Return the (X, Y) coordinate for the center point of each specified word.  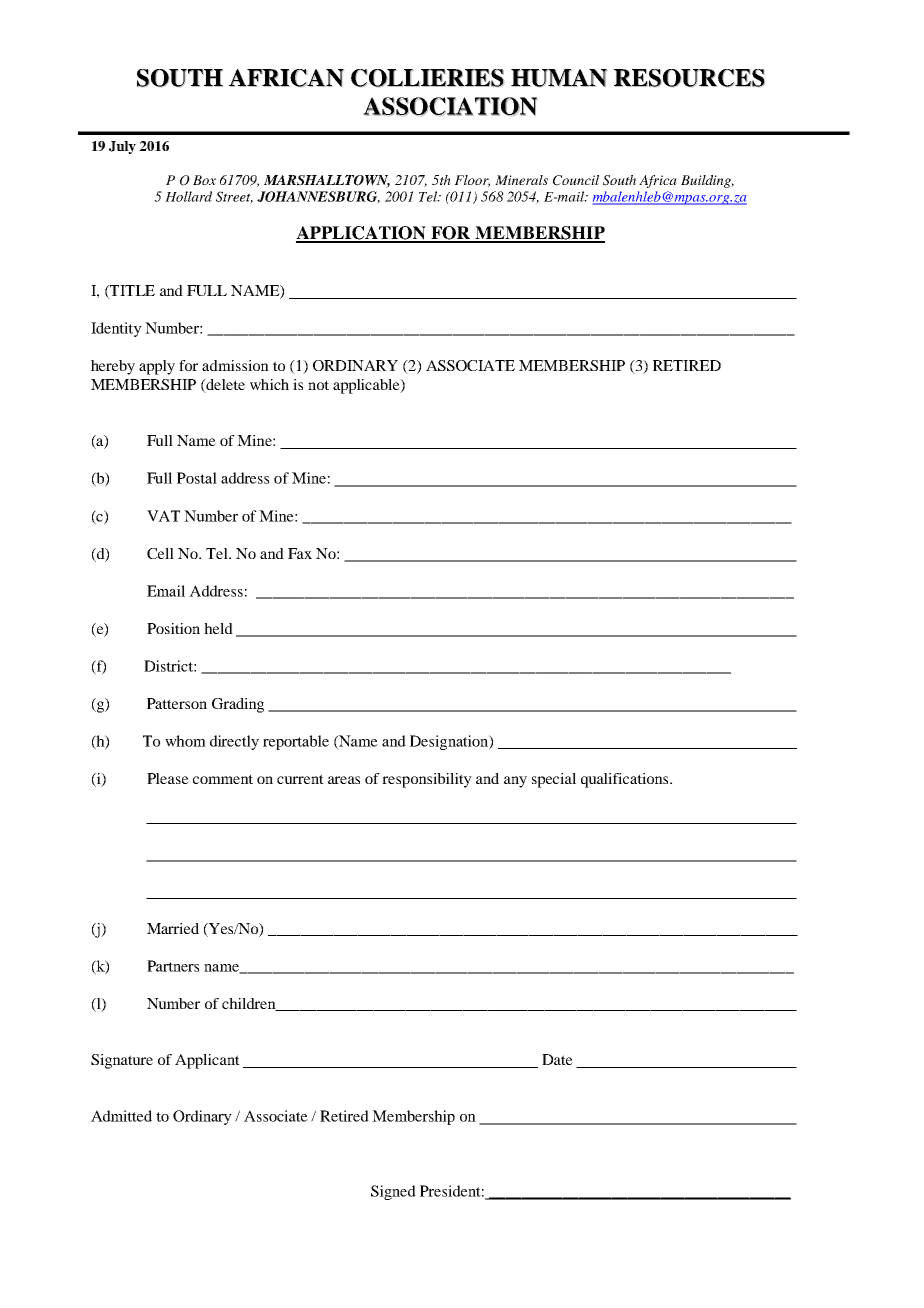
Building (707, 181)
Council (576, 180)
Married (173, 928)
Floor (472, 181)
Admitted (121, 1116)
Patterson (177, 703)
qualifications (626, 780)
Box (204, 180)
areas (344, 780)
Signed (393, 1192)
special (554, 780)
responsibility (427, 780)
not (318, 385)
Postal (197, 478)
